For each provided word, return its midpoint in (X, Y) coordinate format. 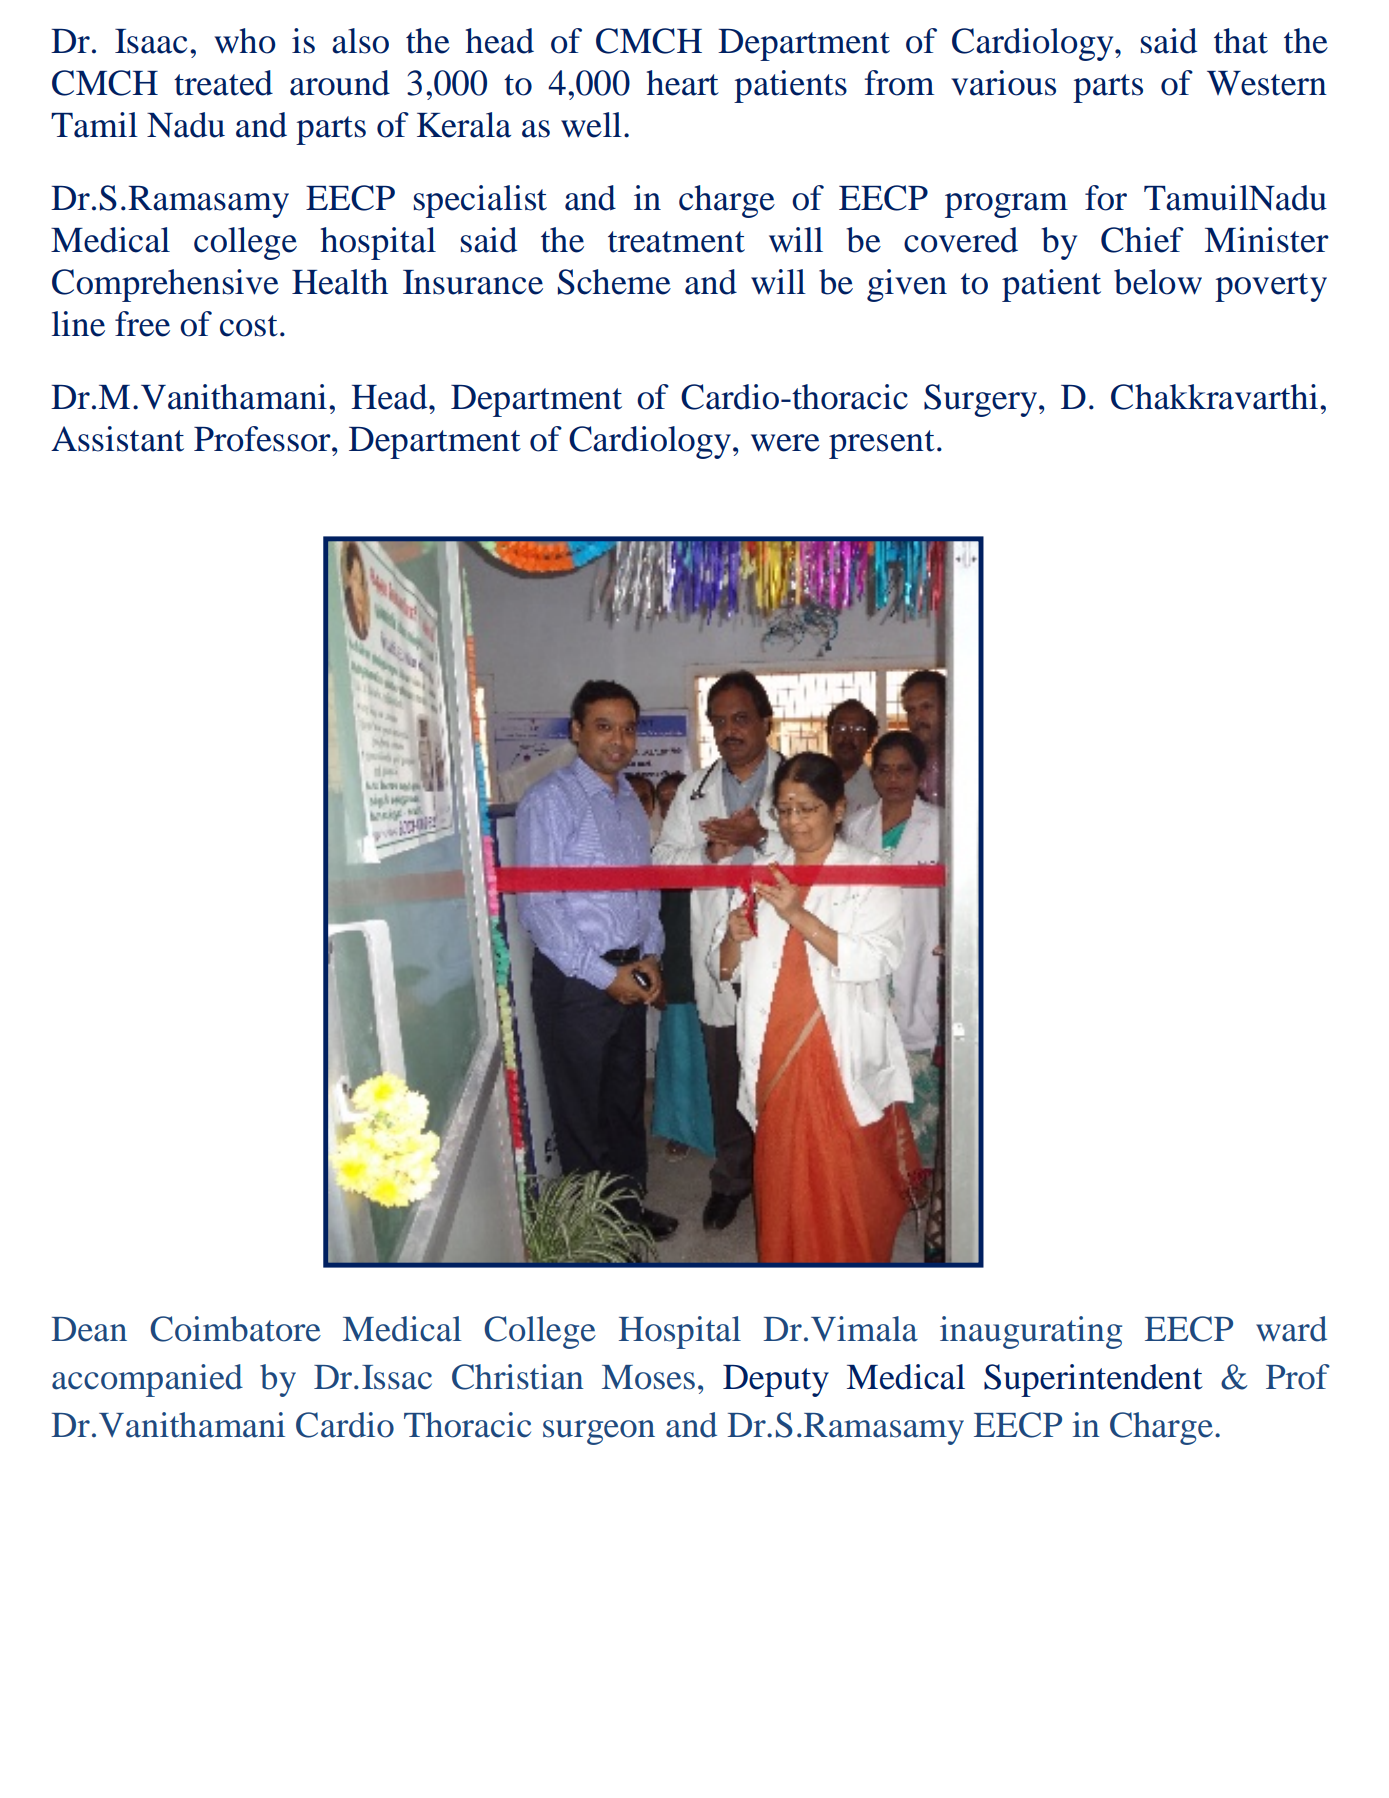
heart (683, 83)
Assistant (117, 439)
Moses (648, 1377)
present (882, 444)
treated (223, 83)
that (1241, 41)
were (785, 443)
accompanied (147, 1380)
